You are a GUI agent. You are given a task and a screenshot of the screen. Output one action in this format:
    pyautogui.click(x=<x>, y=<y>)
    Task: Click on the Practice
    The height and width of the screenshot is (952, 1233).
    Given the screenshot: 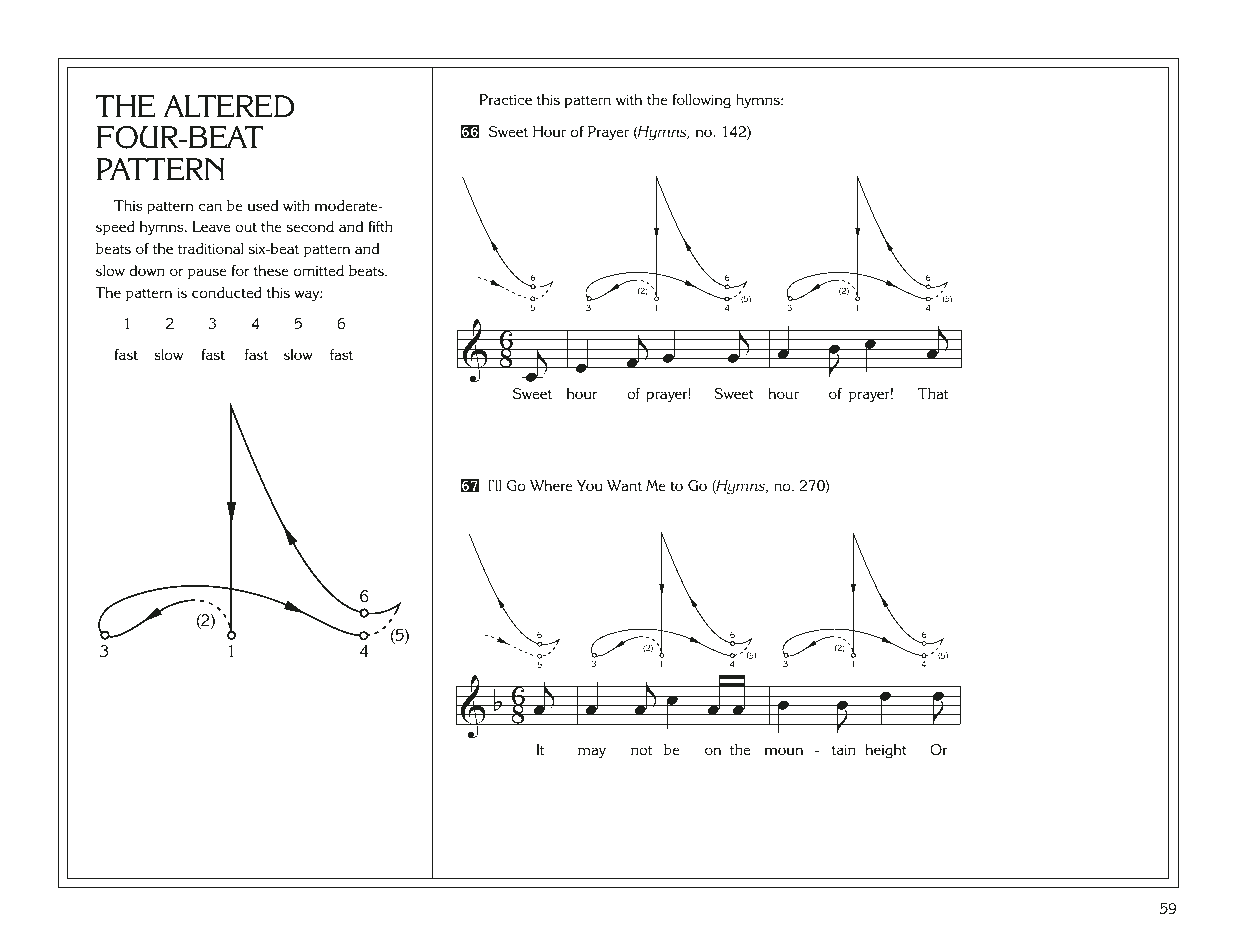 What is the action you would take?
    pyautogui.click(x=506, y=99)
